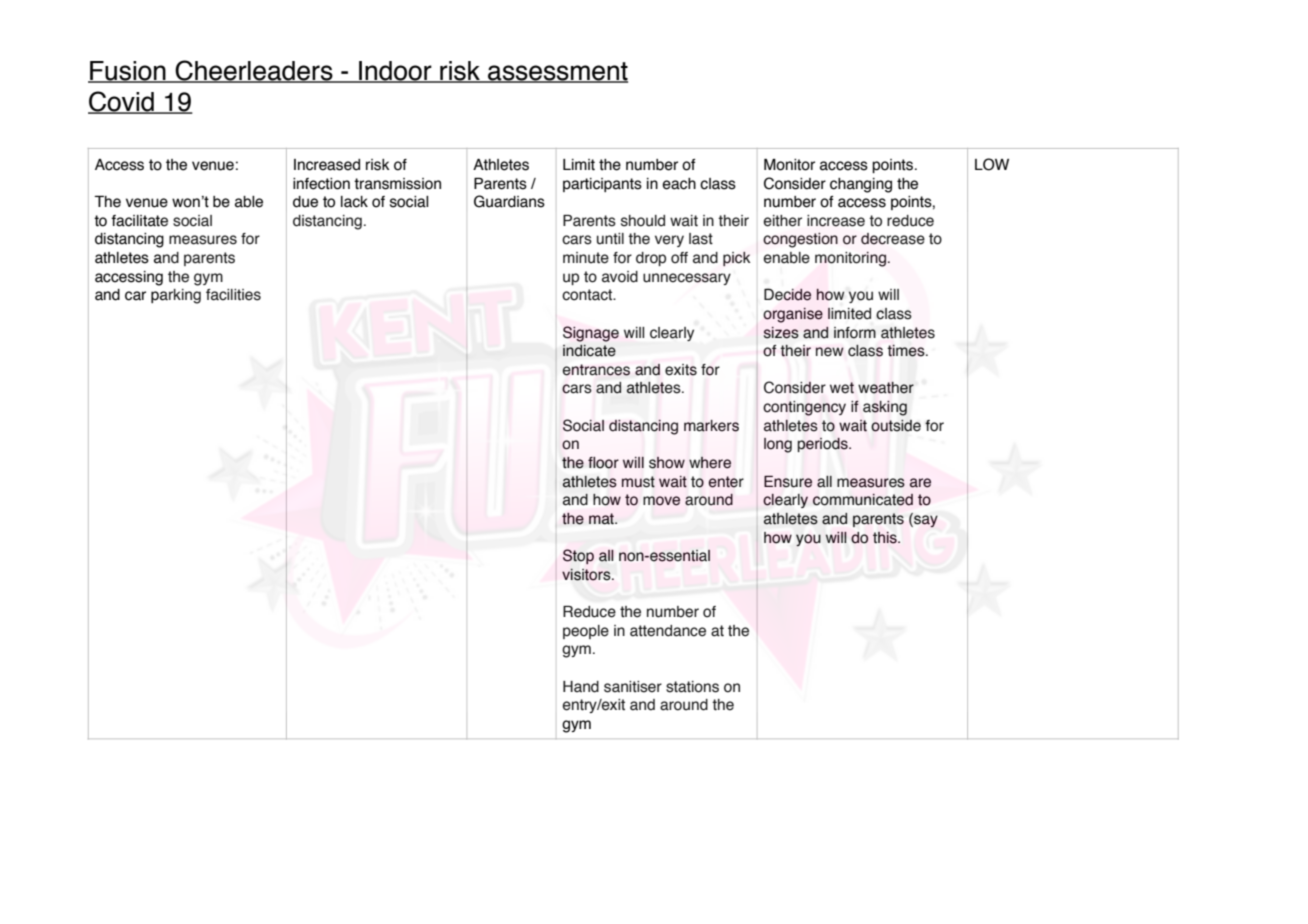 The image size is (1308, 924). Describe the element at coordinates (254, 71) in the screenshot. I see `Cheerleaders` at that location.
